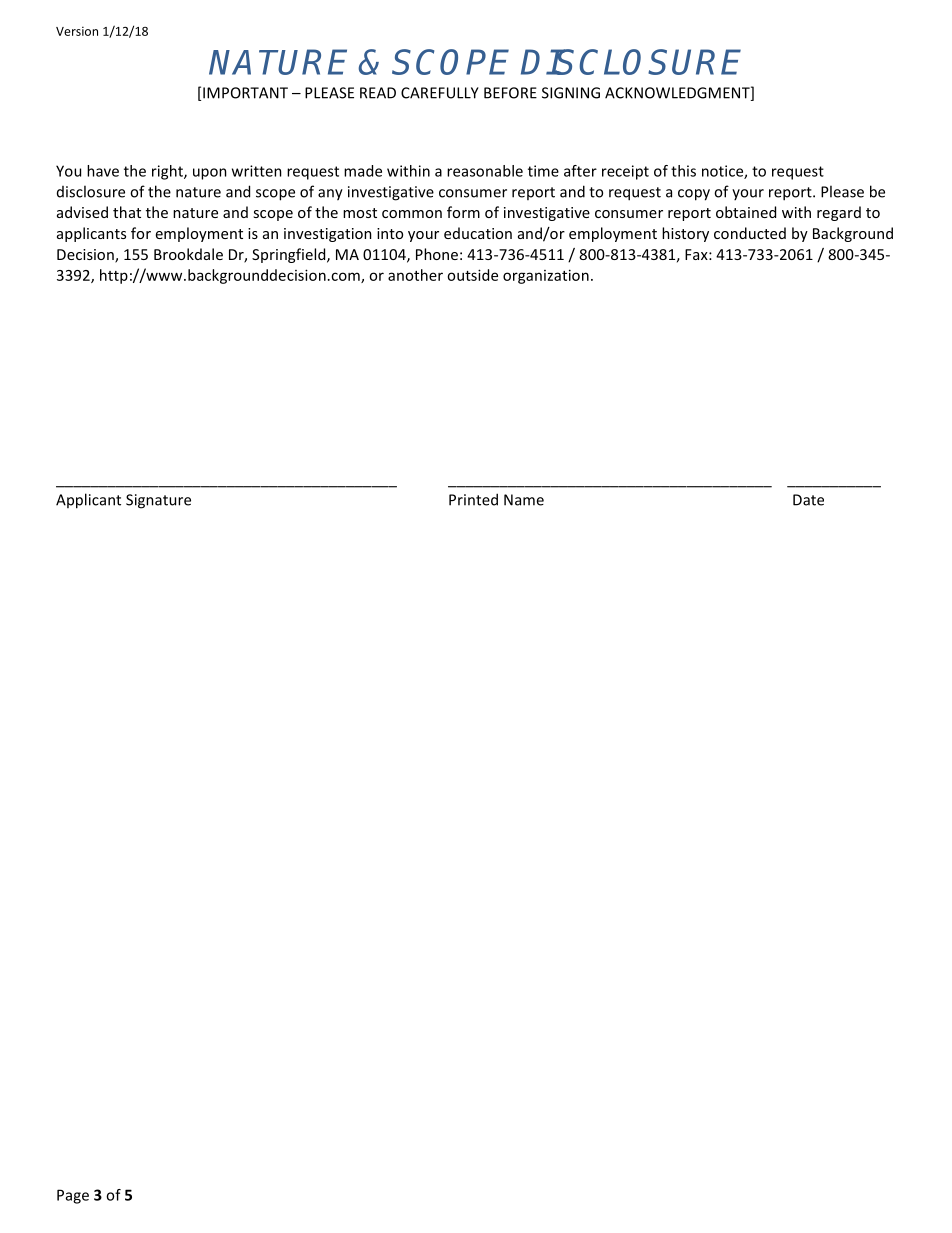  I want to click on education, so click(478, 233).
